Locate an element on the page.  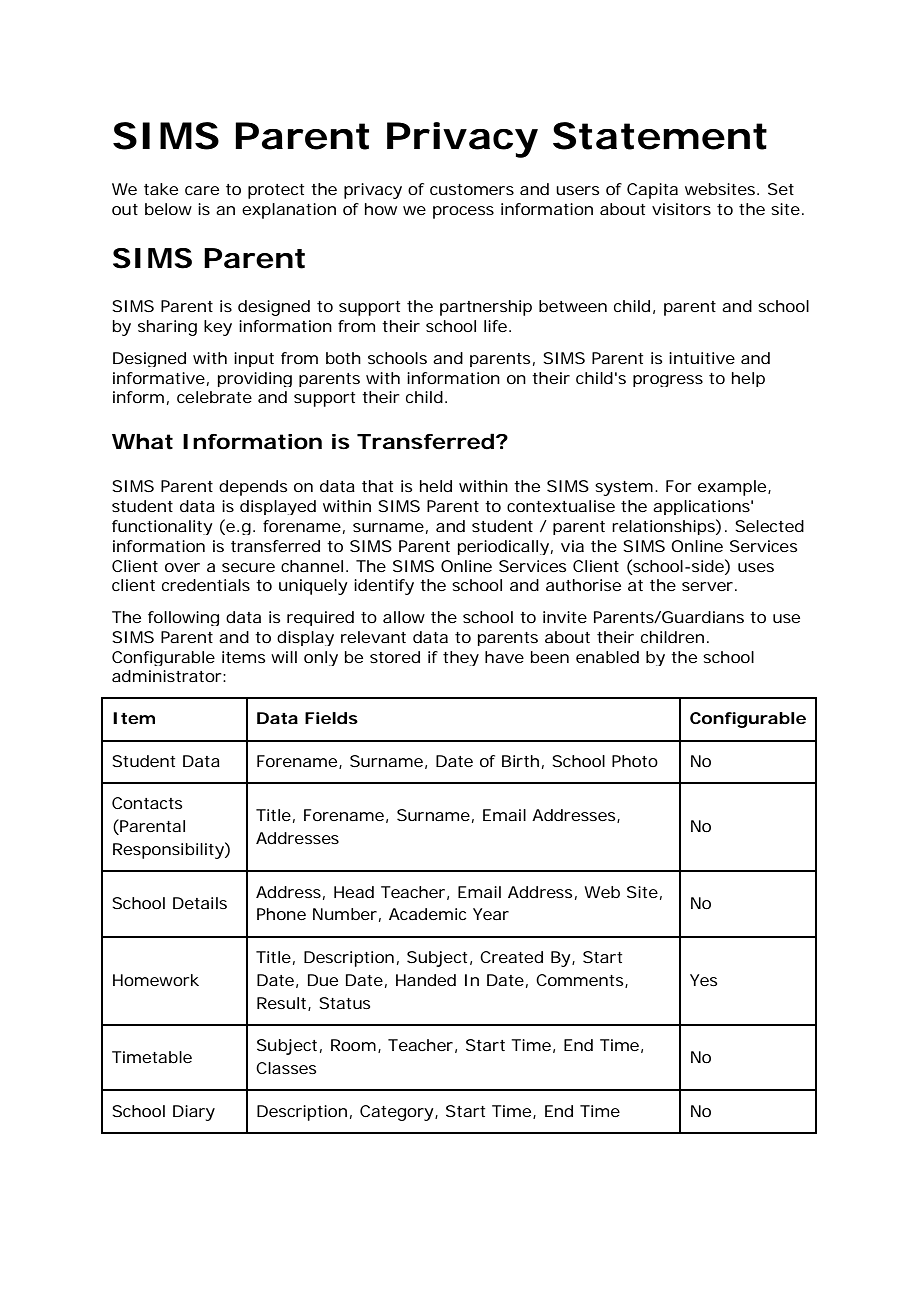
care is located at coordinates (202, 190).
